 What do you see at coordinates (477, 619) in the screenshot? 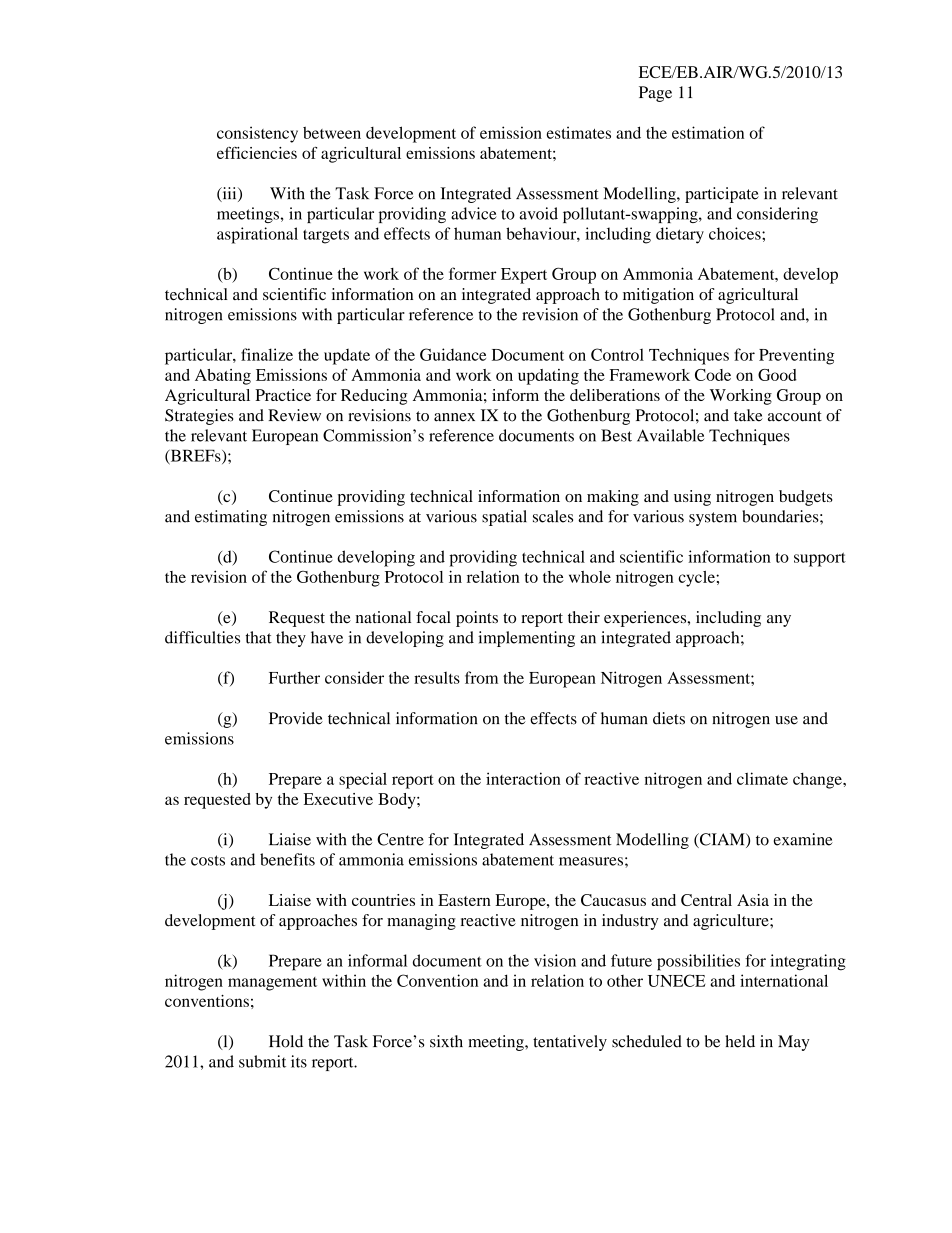
I see `points` at bounding box center [477, 619].
